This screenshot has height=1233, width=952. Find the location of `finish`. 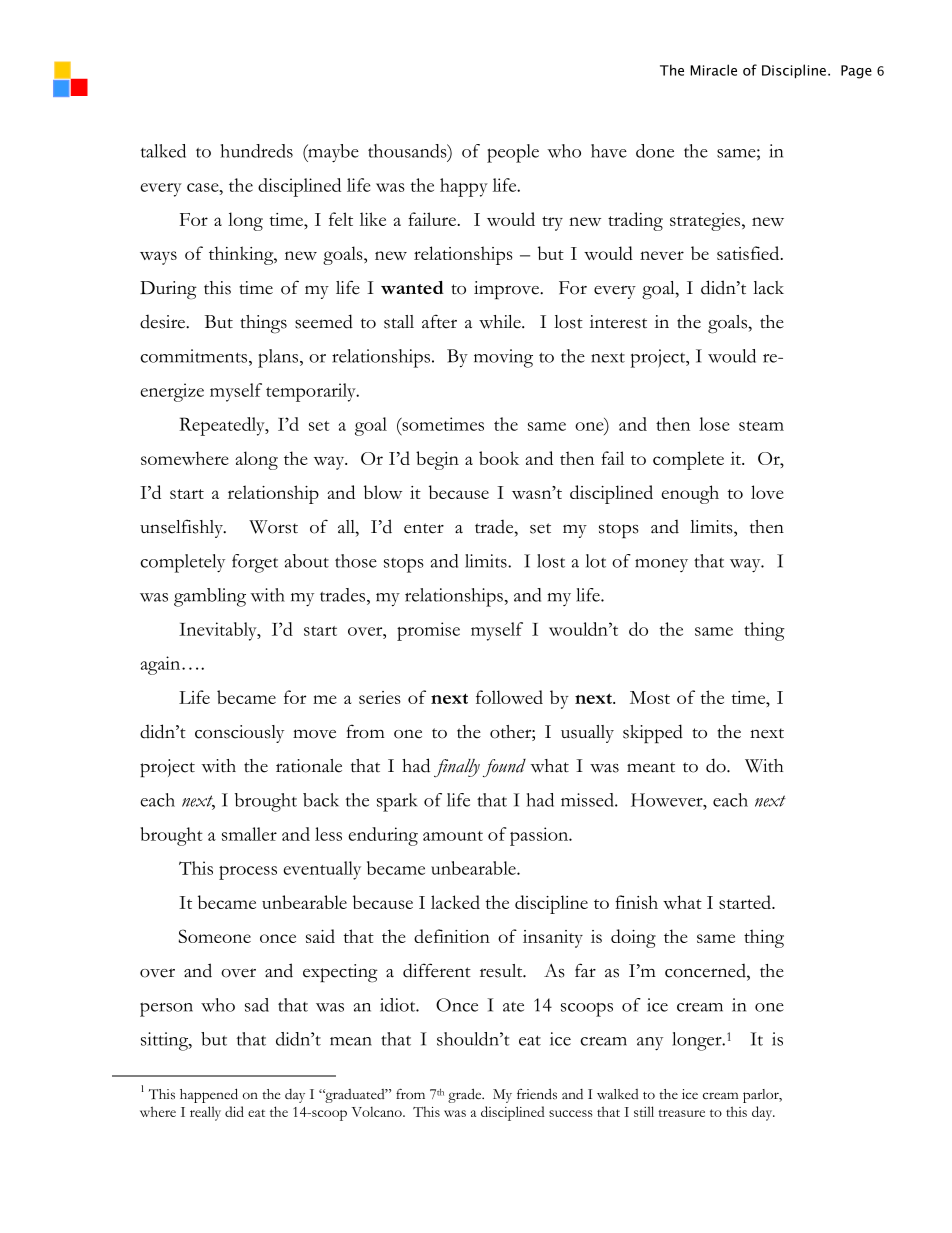

finish is located at coordinates (636, 902).
